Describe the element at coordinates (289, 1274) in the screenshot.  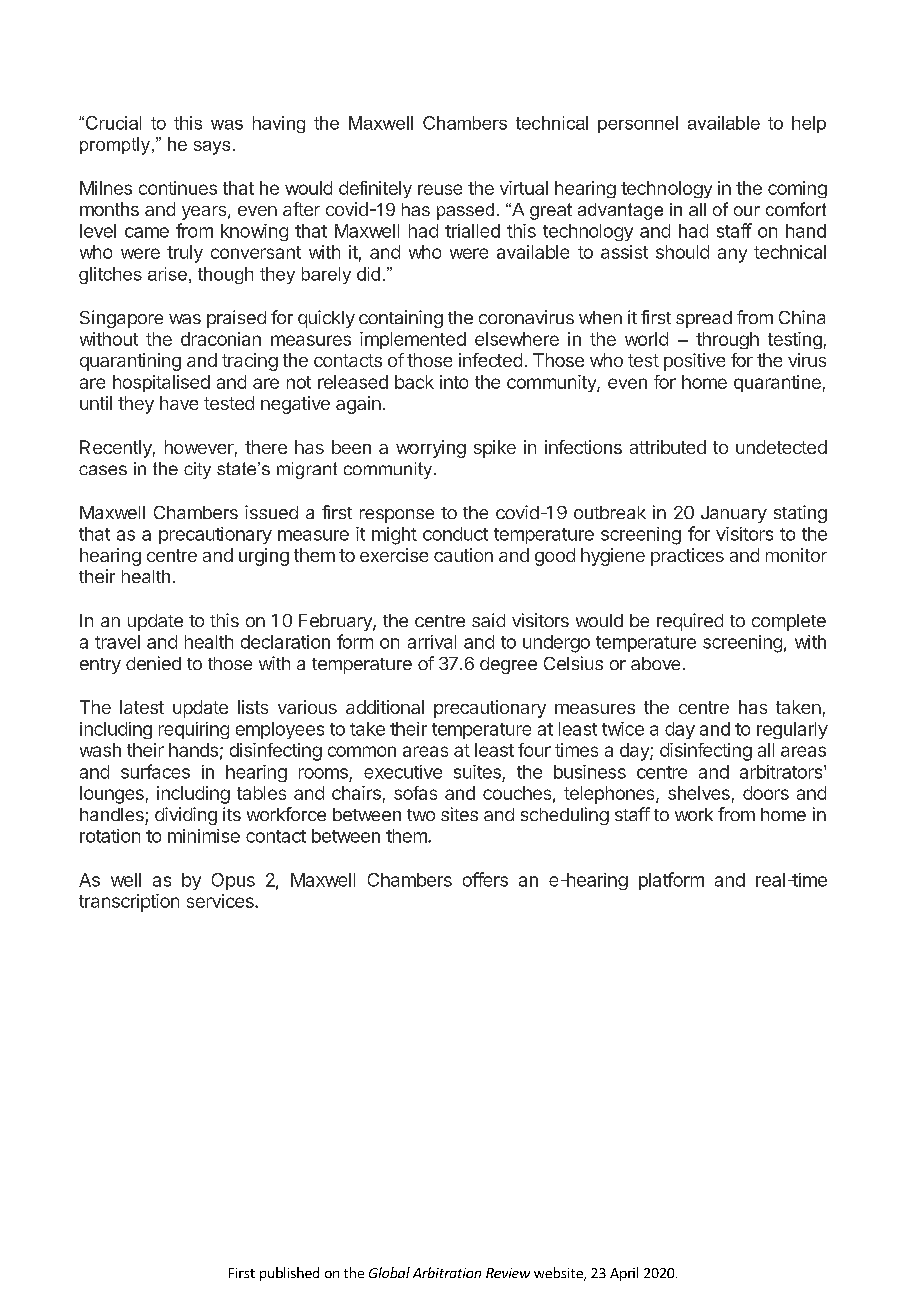
I see `published` at that location.
